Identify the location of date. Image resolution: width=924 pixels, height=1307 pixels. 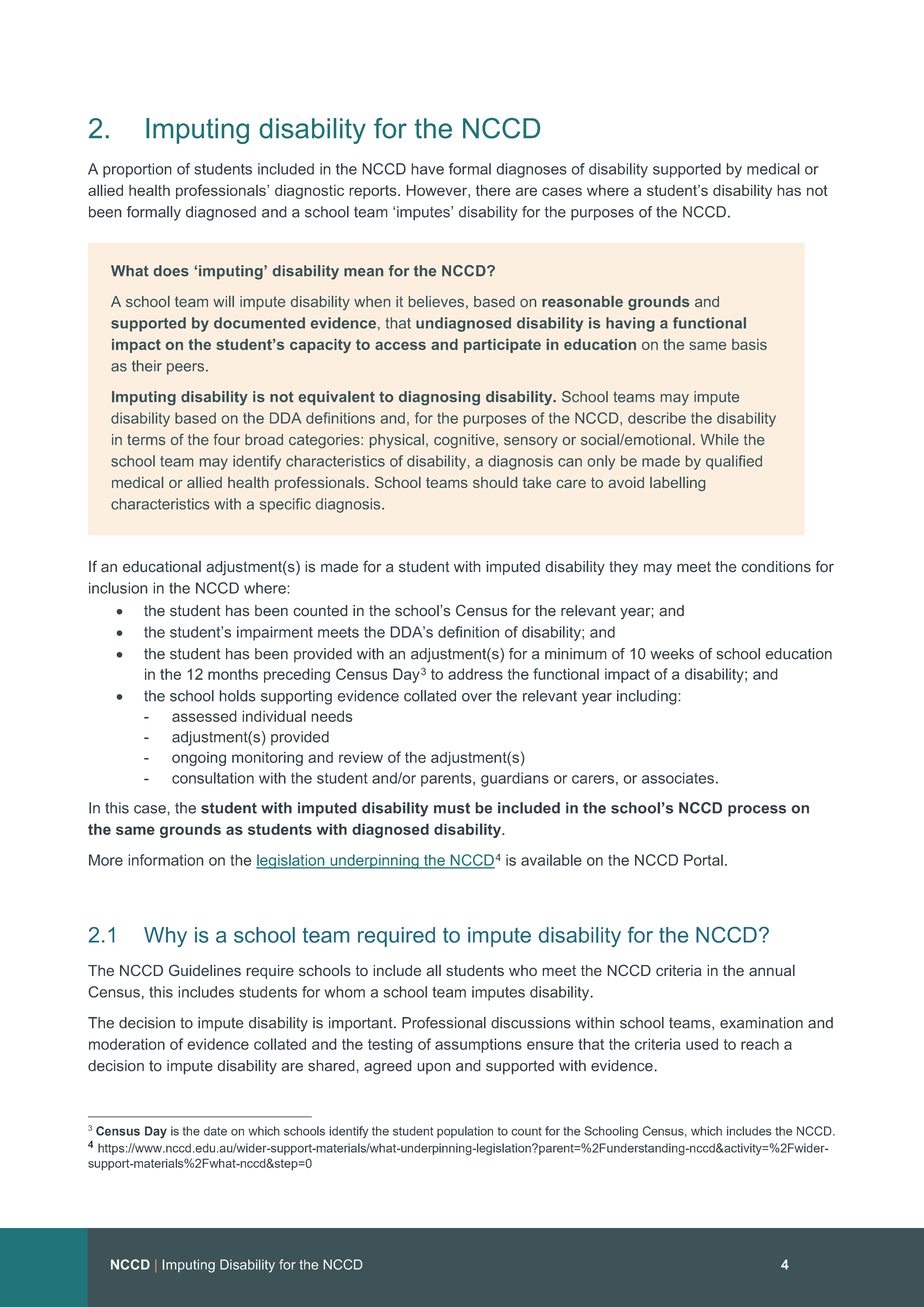
(215, 1131).
